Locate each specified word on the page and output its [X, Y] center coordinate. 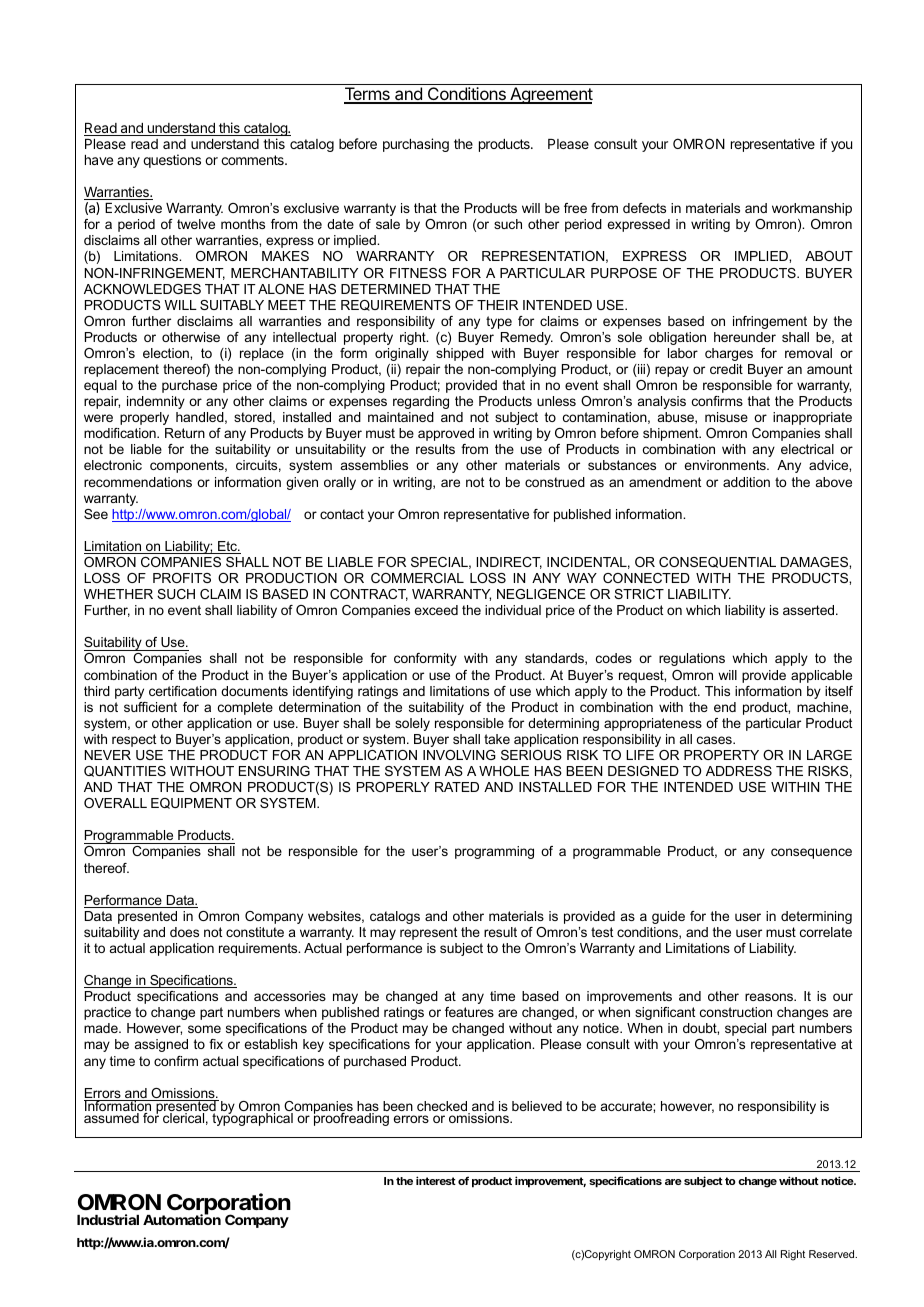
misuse [726, 417]
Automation [182, 1219]
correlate [826, 932]
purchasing [416, 145]
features [469, 1012]
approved [446, 434]
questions [172, 161]
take [497, 739]
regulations [692, 659]
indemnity [156, 402]
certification [183, 691]
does [184, 932]
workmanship [812, 209]
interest [436, 1180]
